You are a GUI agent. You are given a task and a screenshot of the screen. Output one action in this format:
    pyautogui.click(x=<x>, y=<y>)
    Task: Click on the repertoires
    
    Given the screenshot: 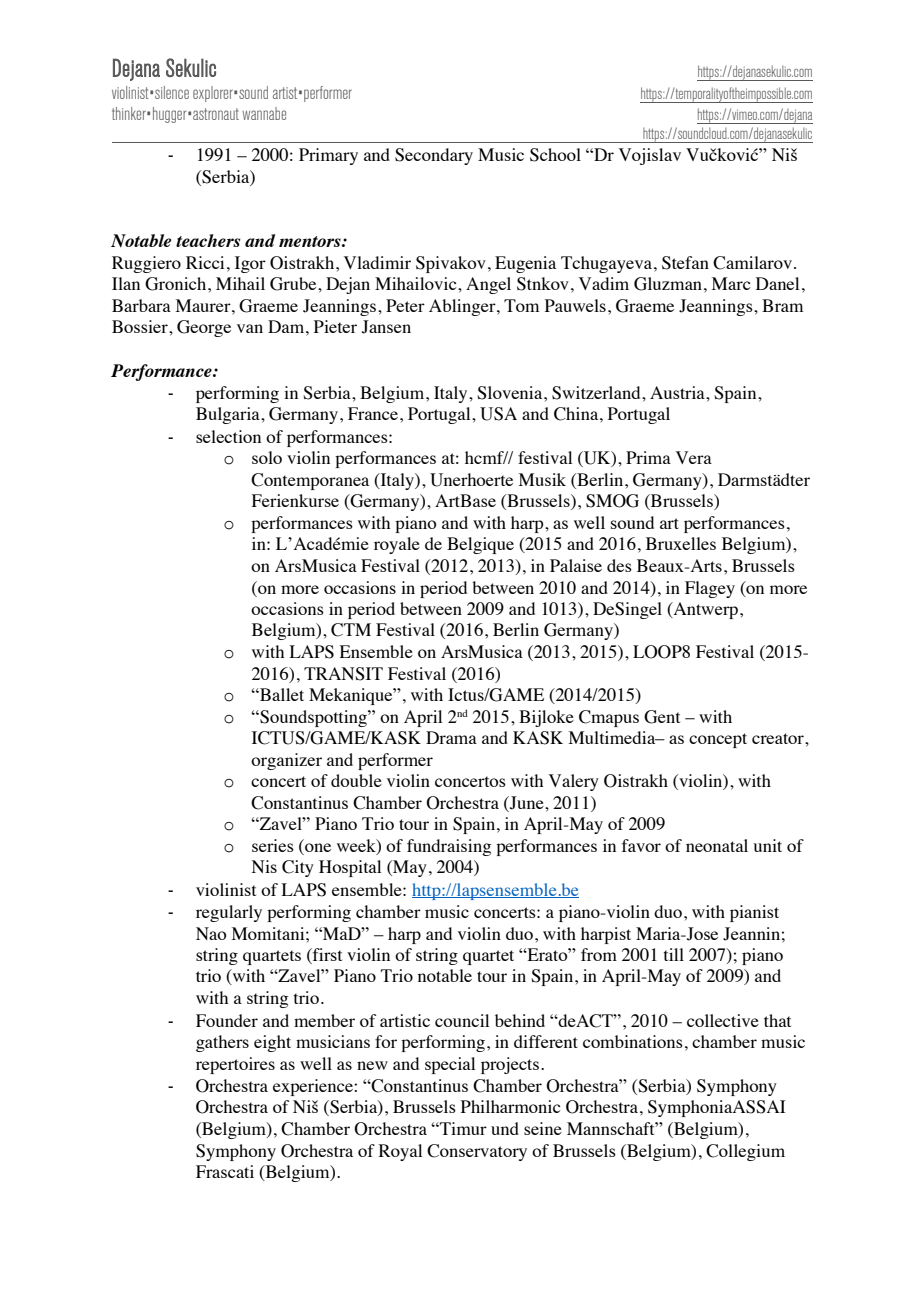 What is the action you would take?
    pyautogui.click(x=235, y=1065)
